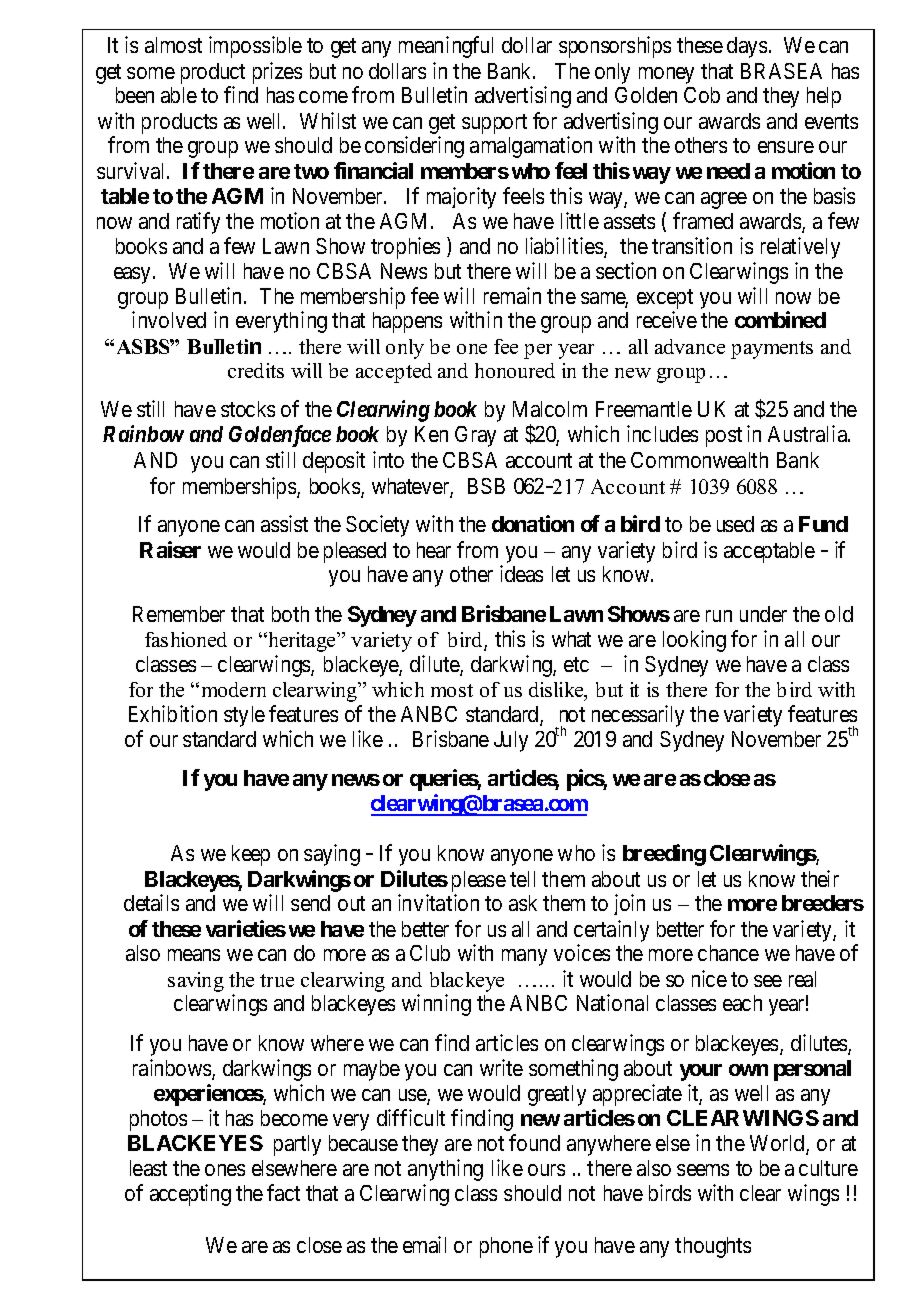 Image resolution: width=924 pixels, height=1308 pixels. I want to click on phone, so click(506, 1247).
